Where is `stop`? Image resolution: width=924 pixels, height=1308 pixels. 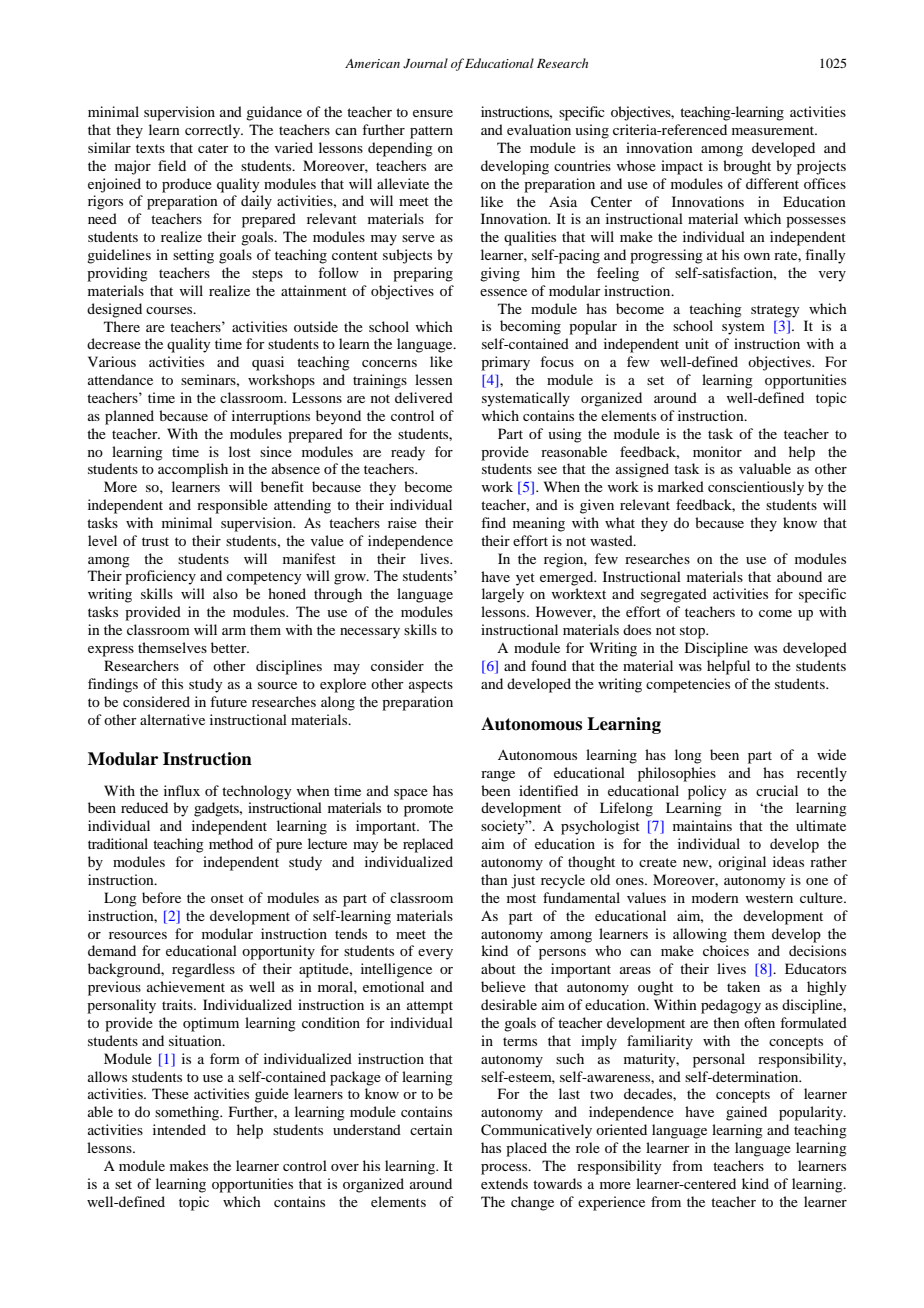 stop is located at coordinates (693, 632).
